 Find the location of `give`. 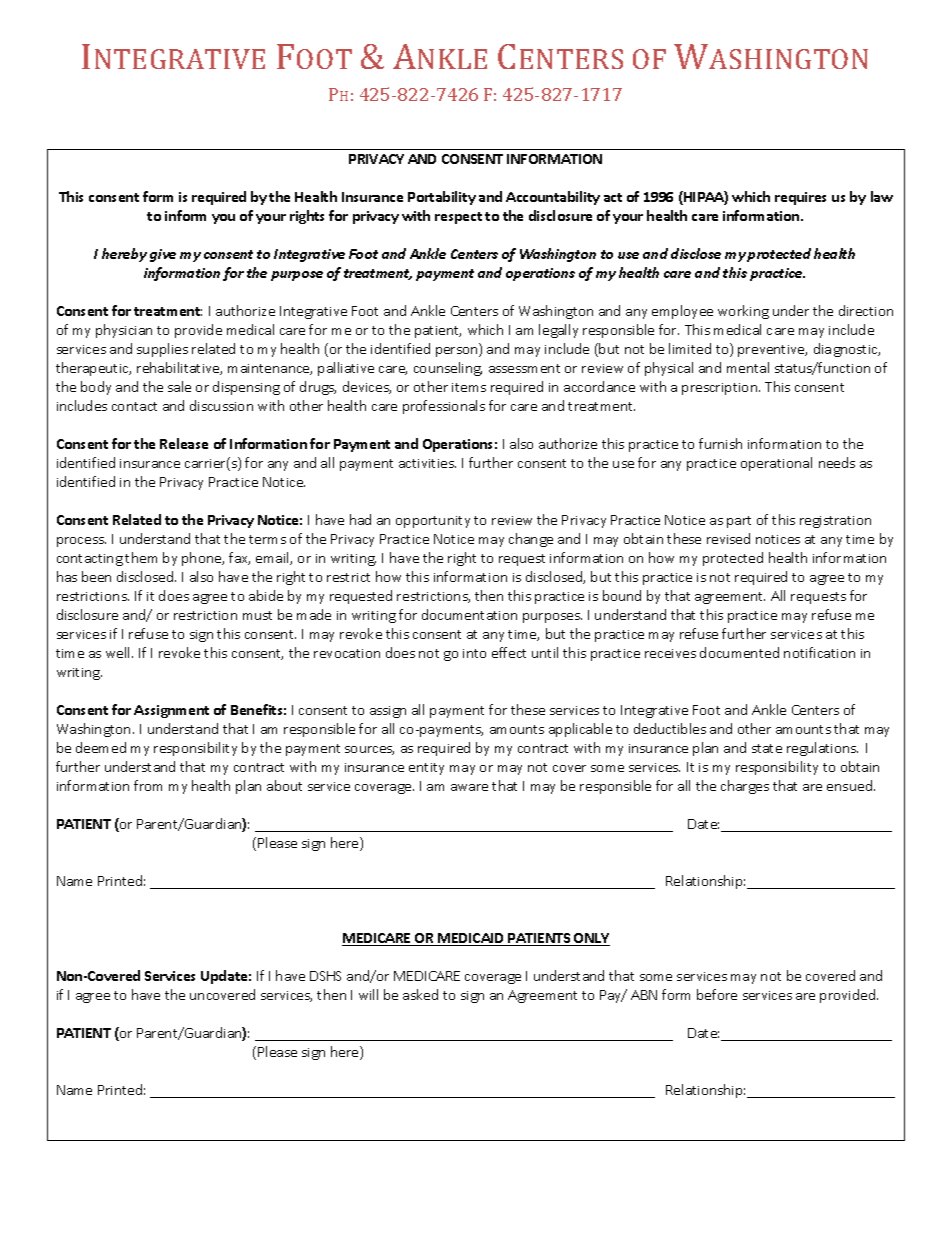

give is located at coordinates (163, 255).
